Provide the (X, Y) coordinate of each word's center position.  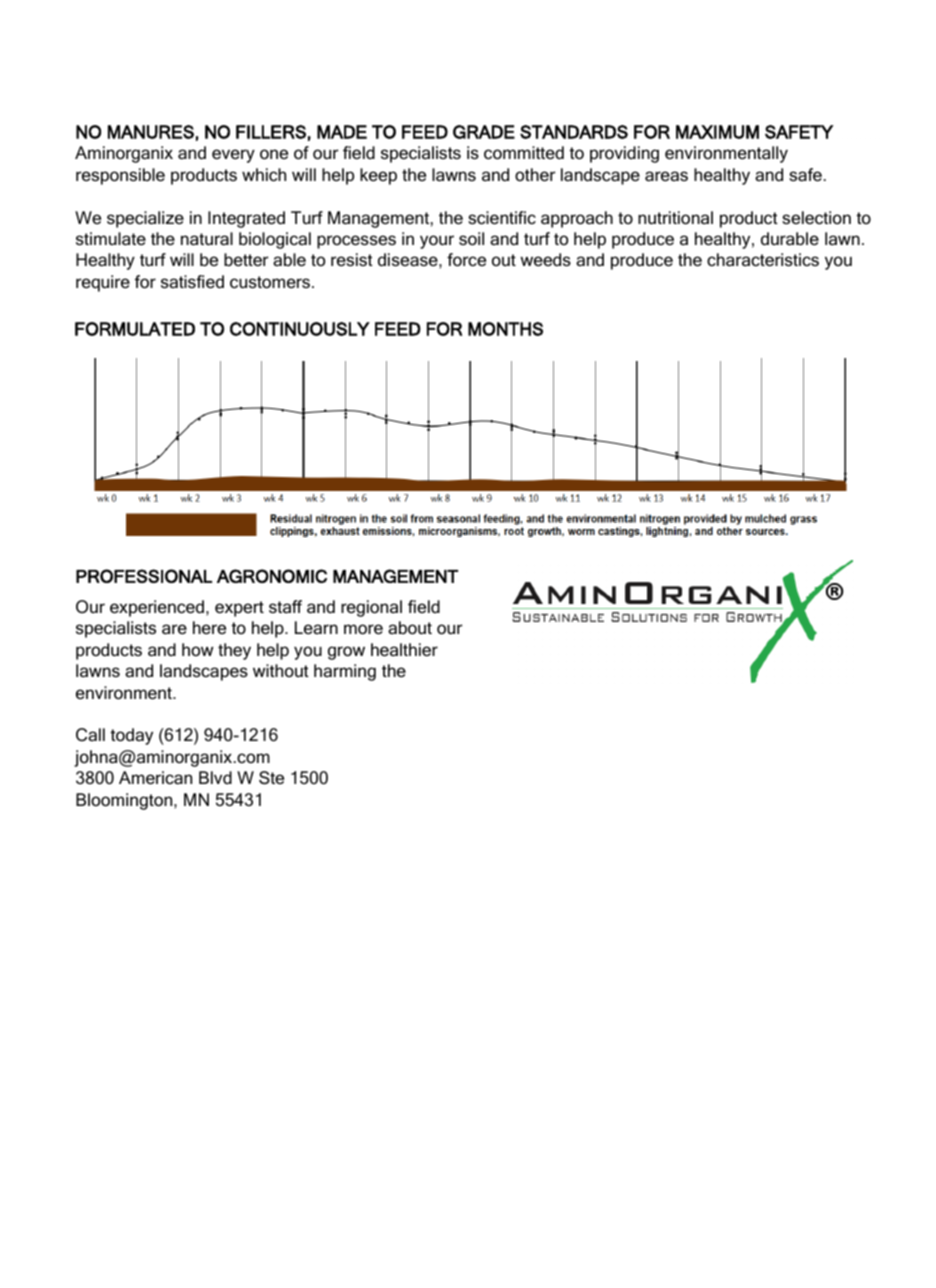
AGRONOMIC (272, 576)
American (155, 778)
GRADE (484, 132)
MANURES (151, 132)
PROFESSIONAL (144, 576)
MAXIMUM (717, 132)
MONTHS (505, 329)
